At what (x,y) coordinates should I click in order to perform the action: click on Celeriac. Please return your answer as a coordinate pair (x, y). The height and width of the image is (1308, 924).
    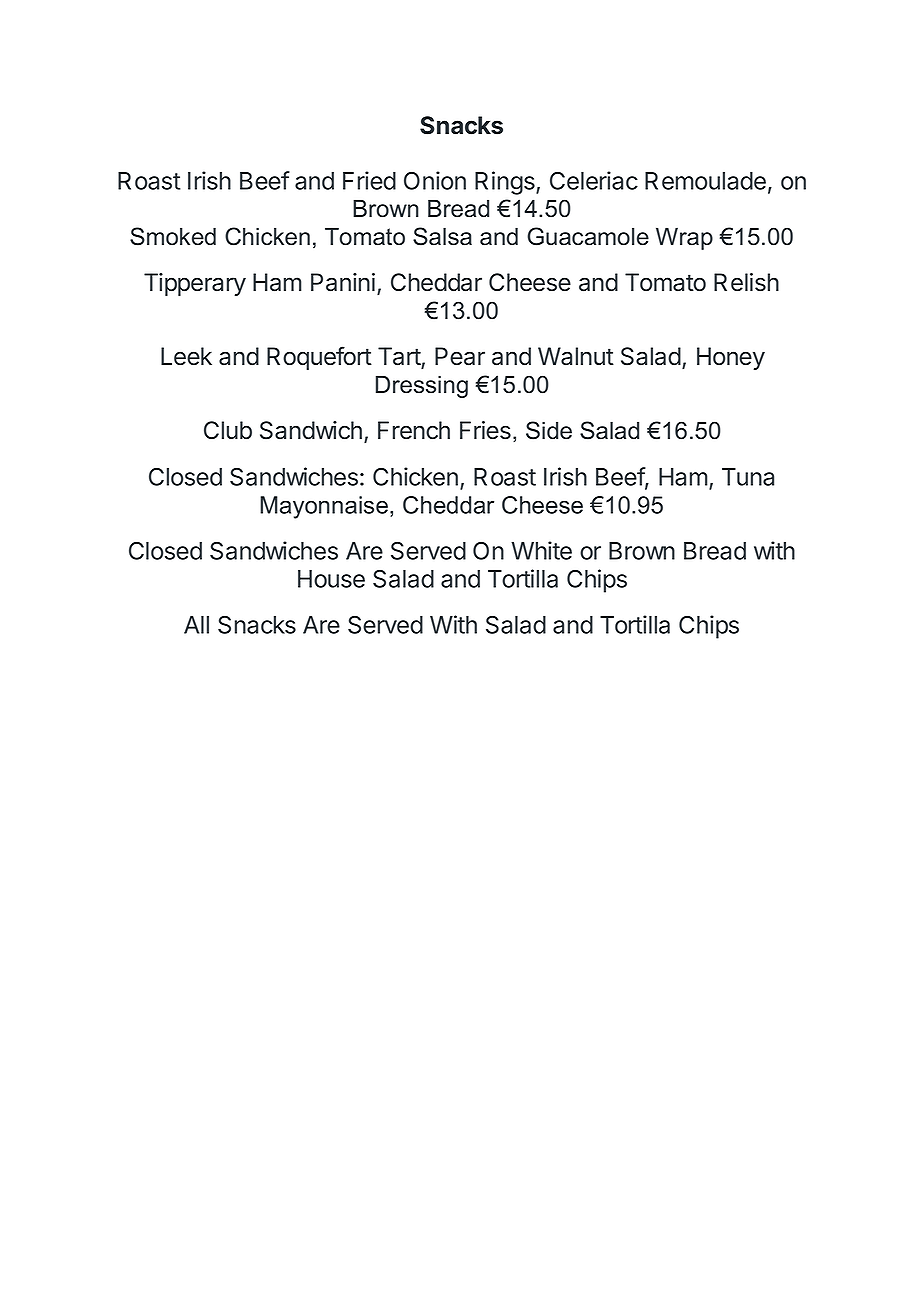
    Looking at the image, I should click on (594, 180).
